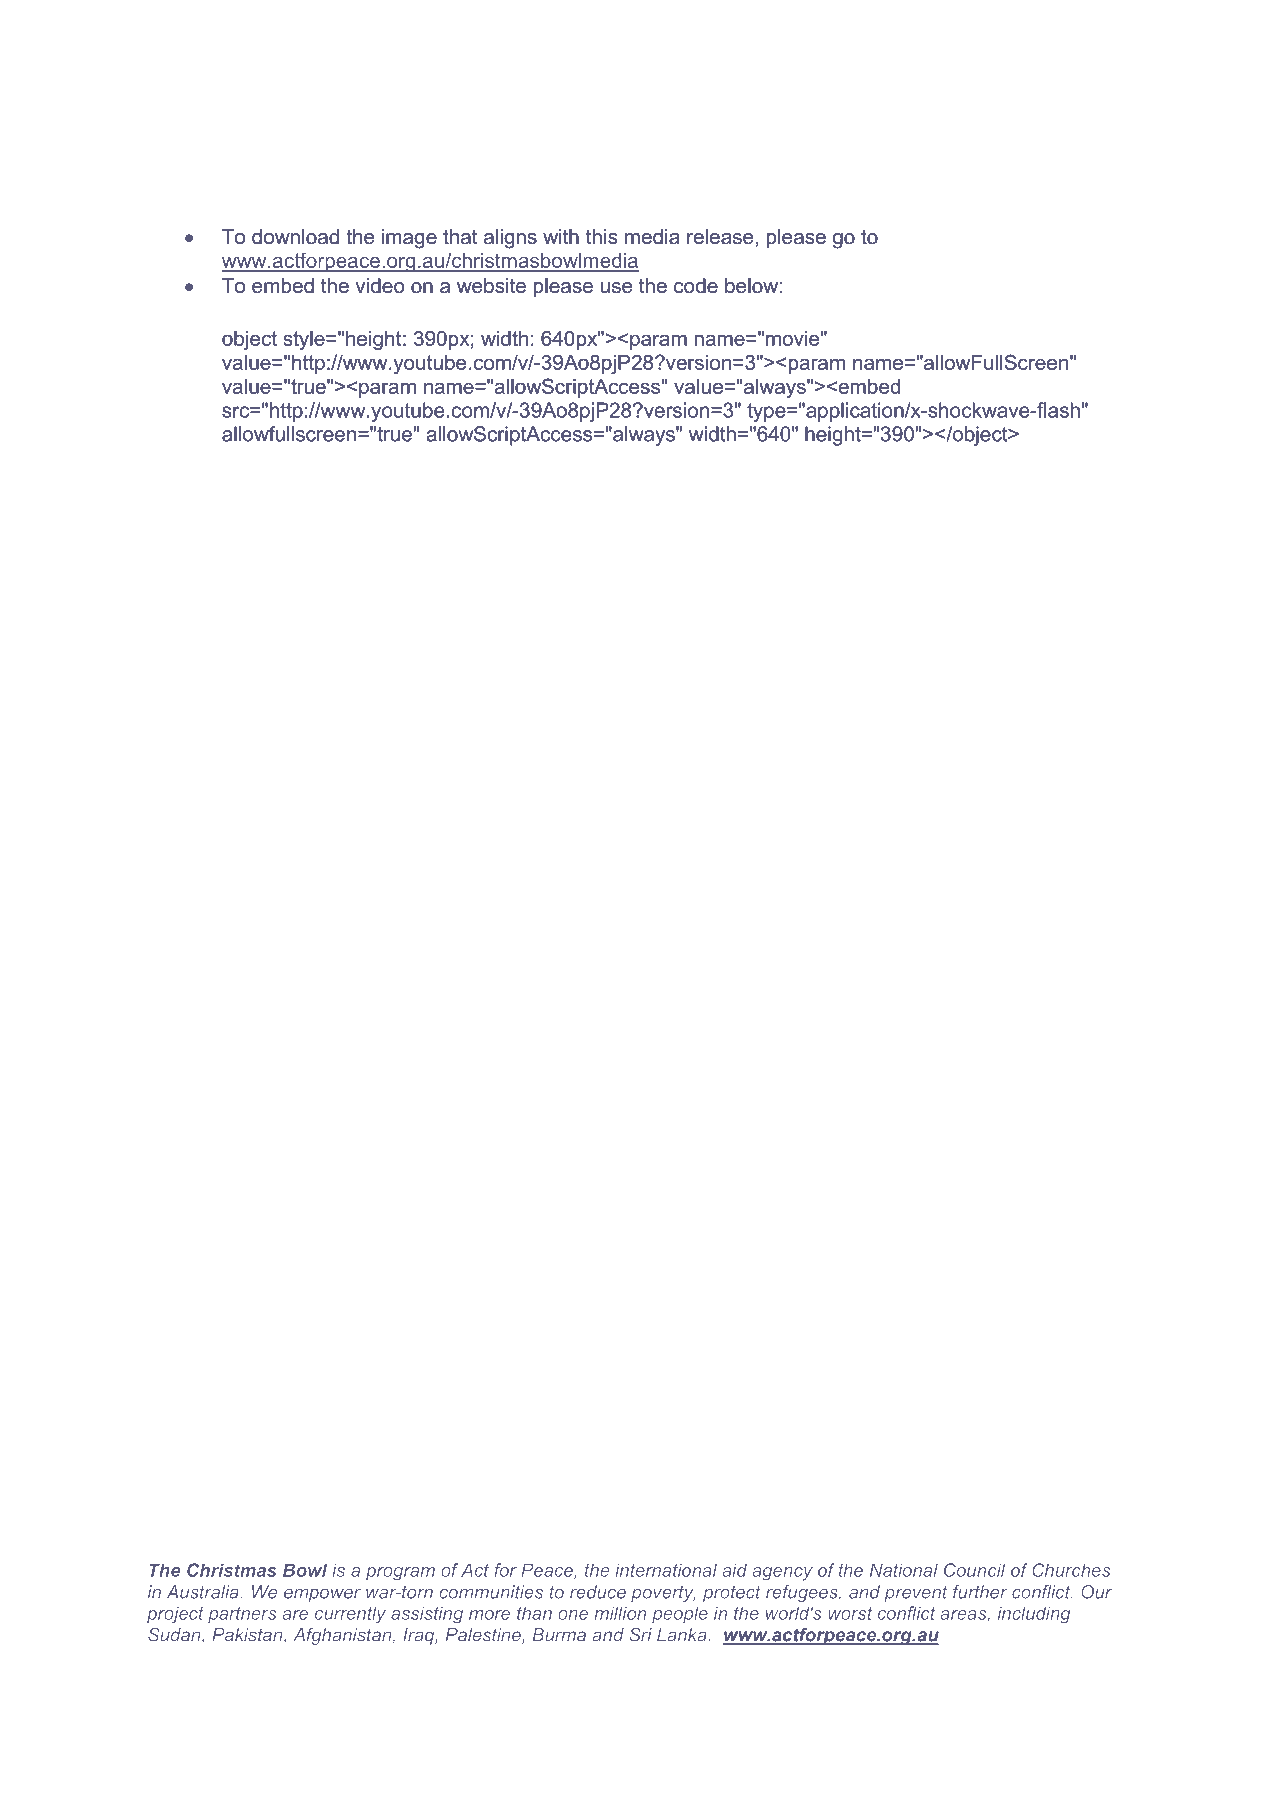 This screenshot has height=1796, width=1269. What do you see at coordinates (510, 239) in the screenshot?
I see `aligns` at bounding box center [510, 239].
